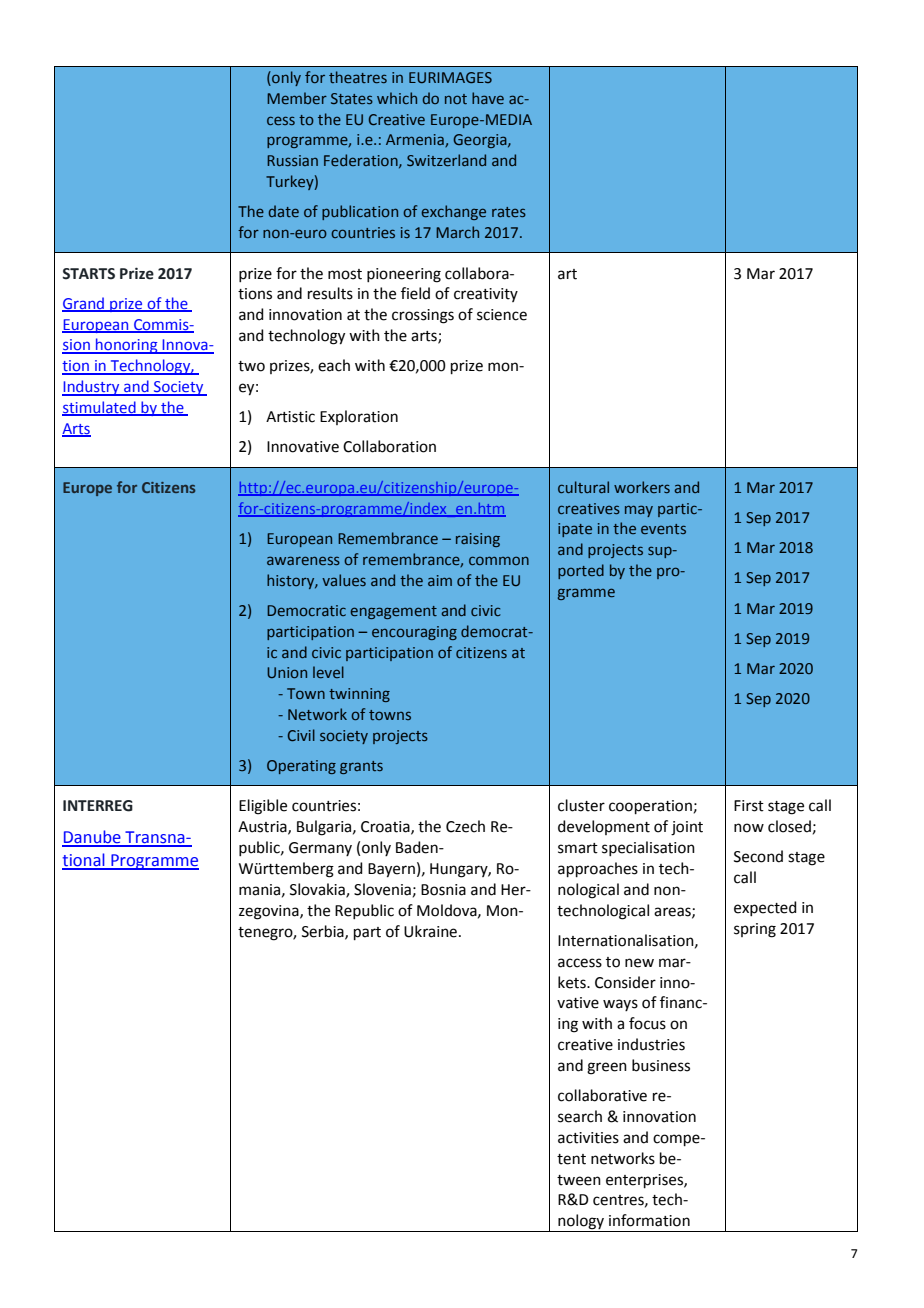  I want to click on Eligible, so click(263, 807).
